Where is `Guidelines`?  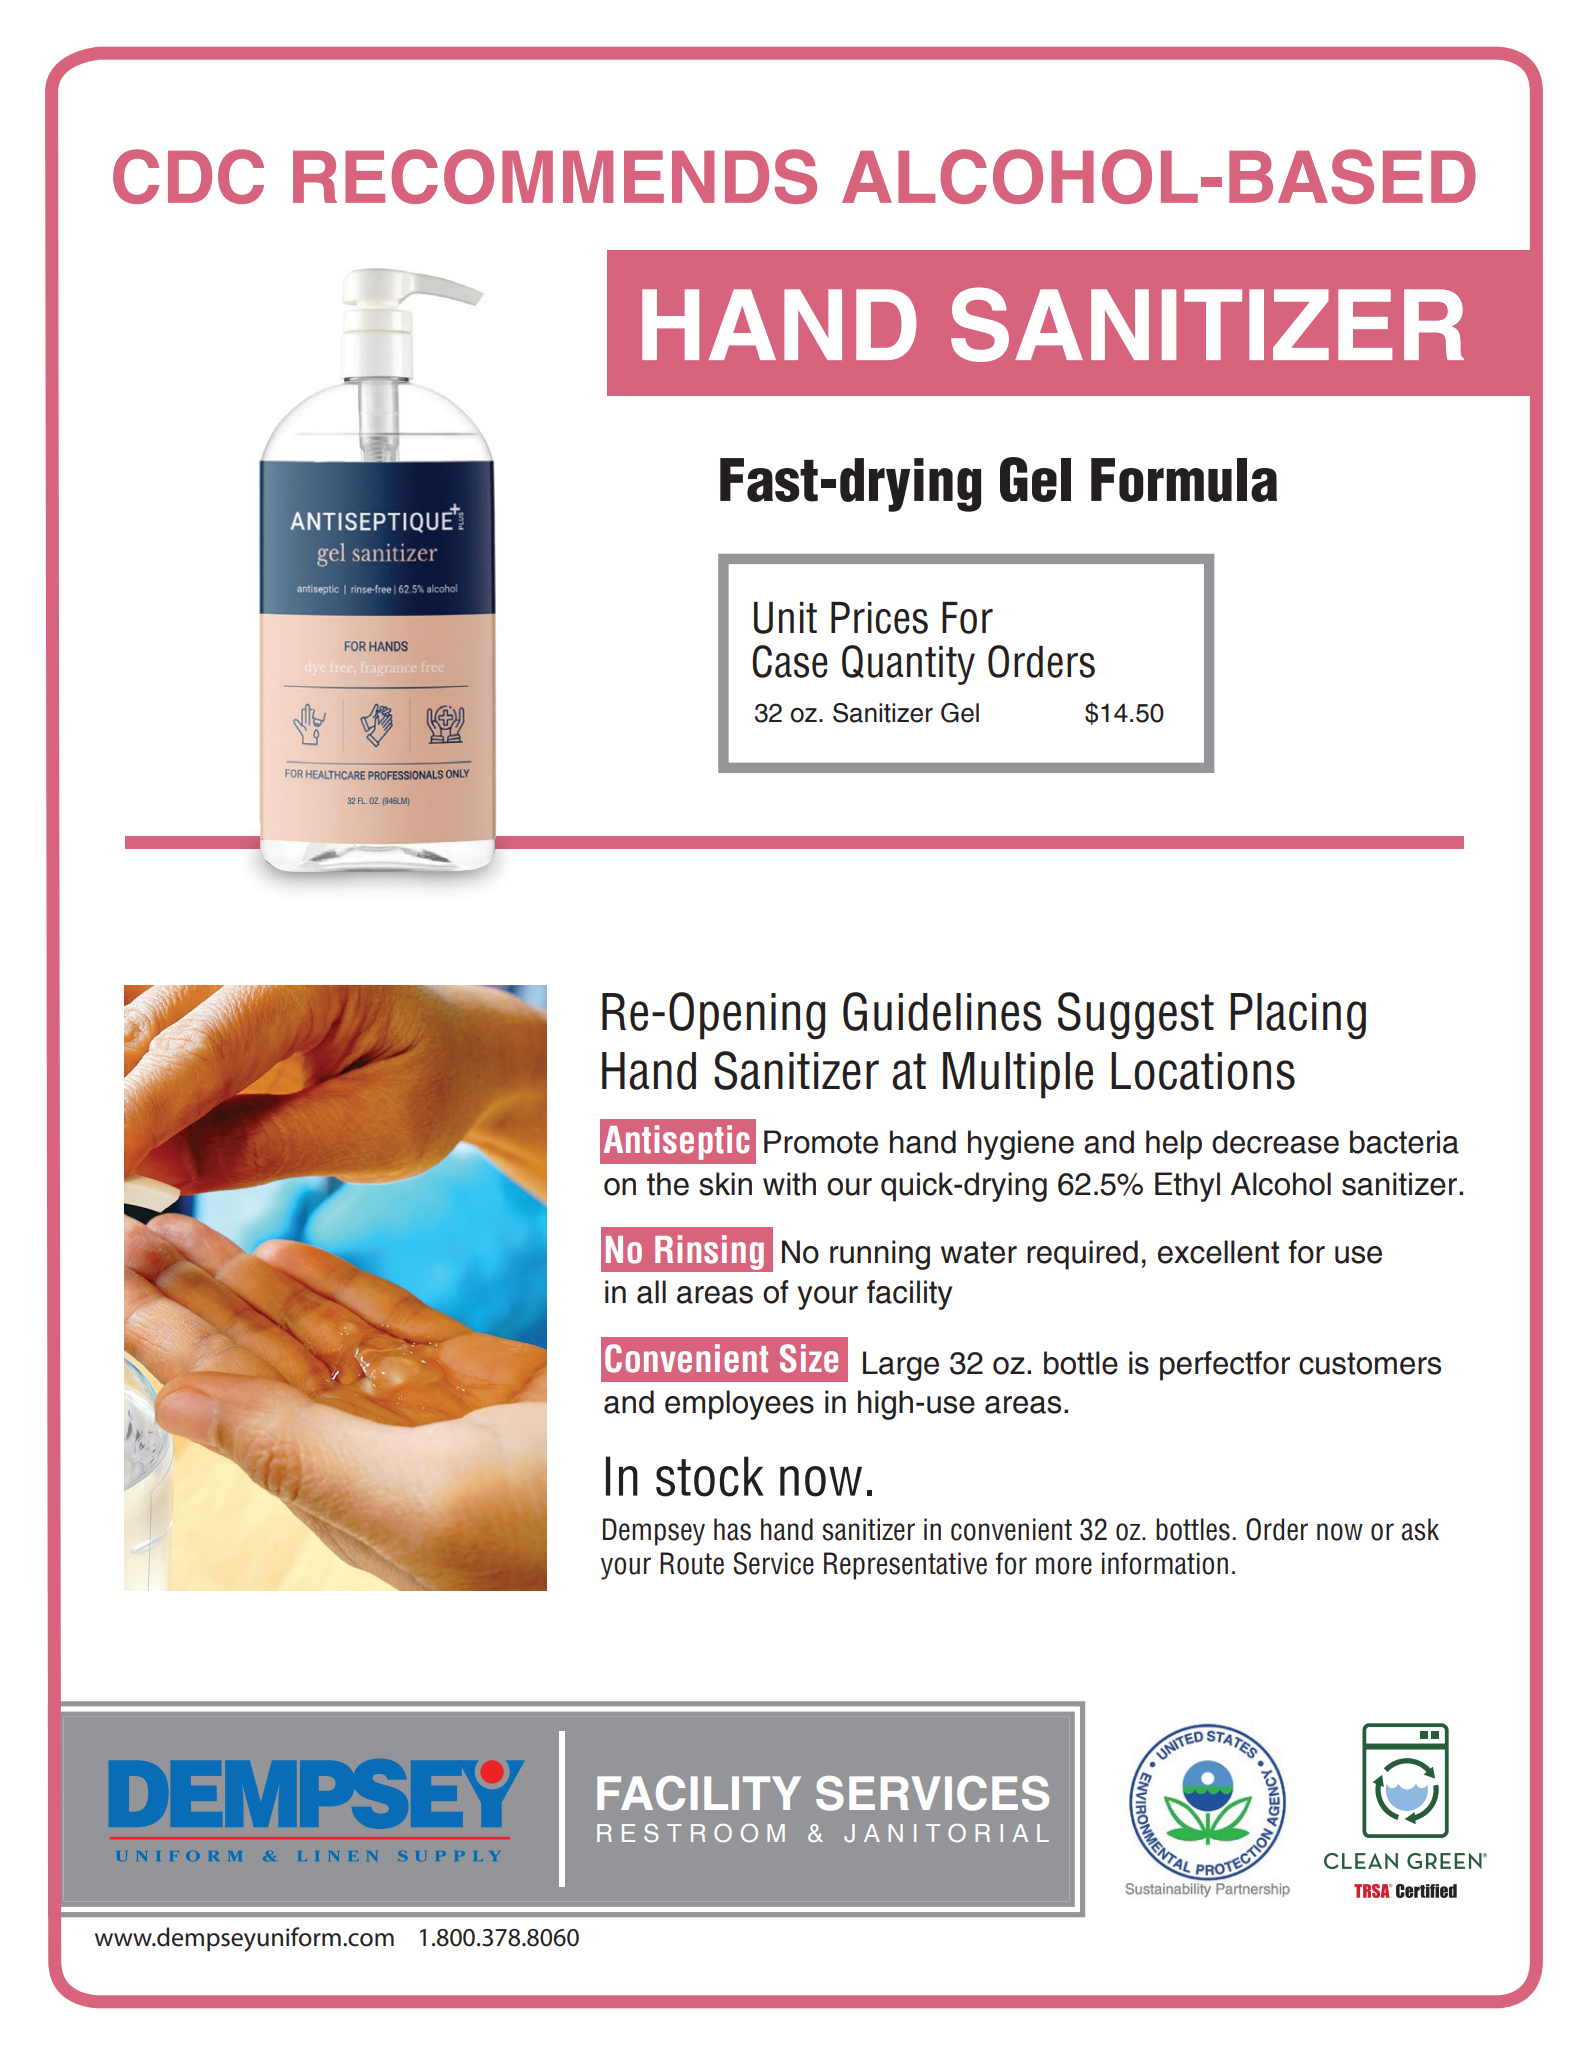
Guidelines is located at coordinates (942, 1011).
